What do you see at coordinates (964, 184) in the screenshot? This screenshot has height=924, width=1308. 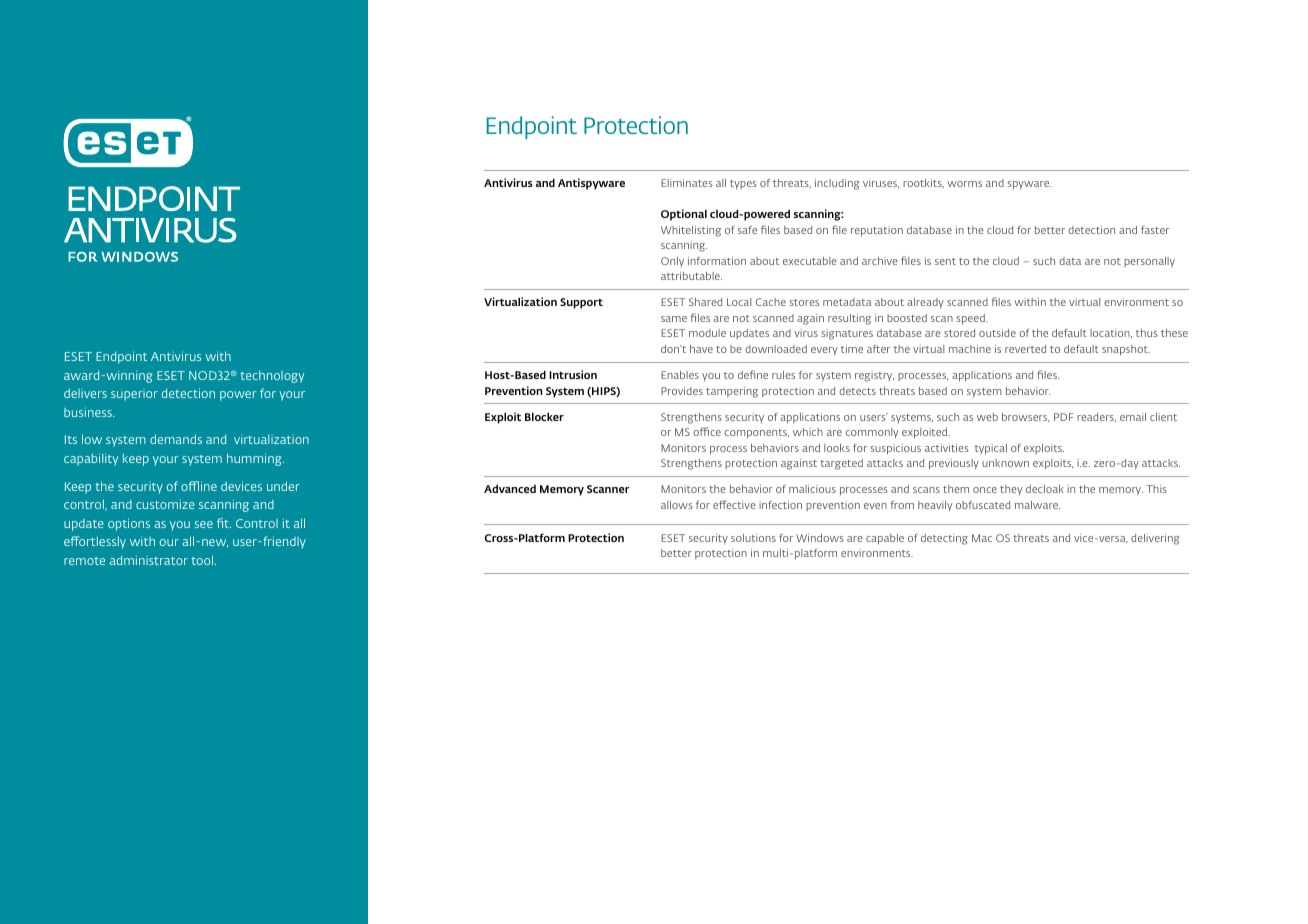 I see `worms` at bounding box center [964, 184].
